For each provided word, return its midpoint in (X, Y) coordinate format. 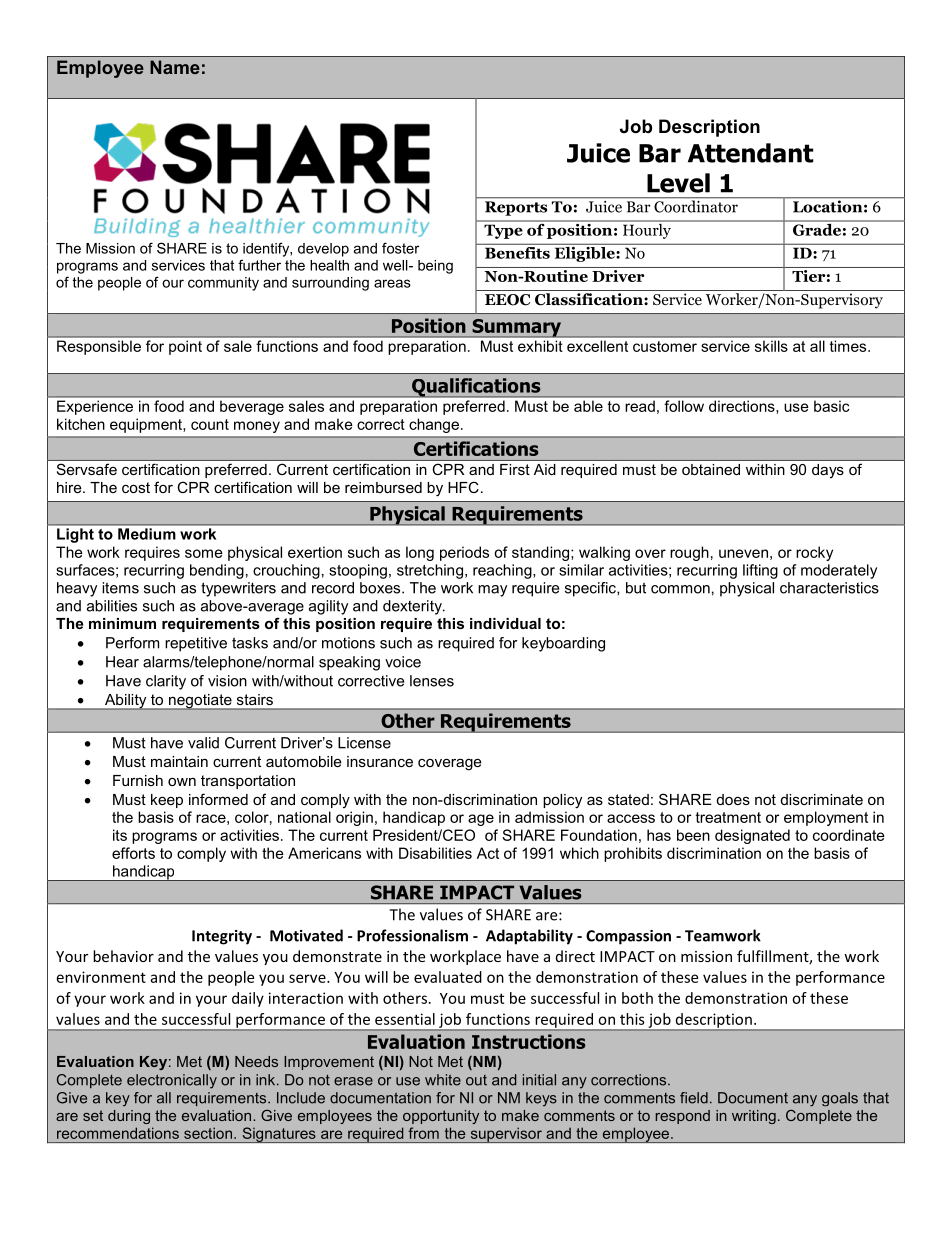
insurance (380, 761)
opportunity (441, 1117)
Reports (516, 208)
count (210, 424)
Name (175, 67)
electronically (172, 1081)
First (515, 469)
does (733, 799)
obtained (711, 469)
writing (754, 1117)
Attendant (751, 153)
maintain (179, 761)
